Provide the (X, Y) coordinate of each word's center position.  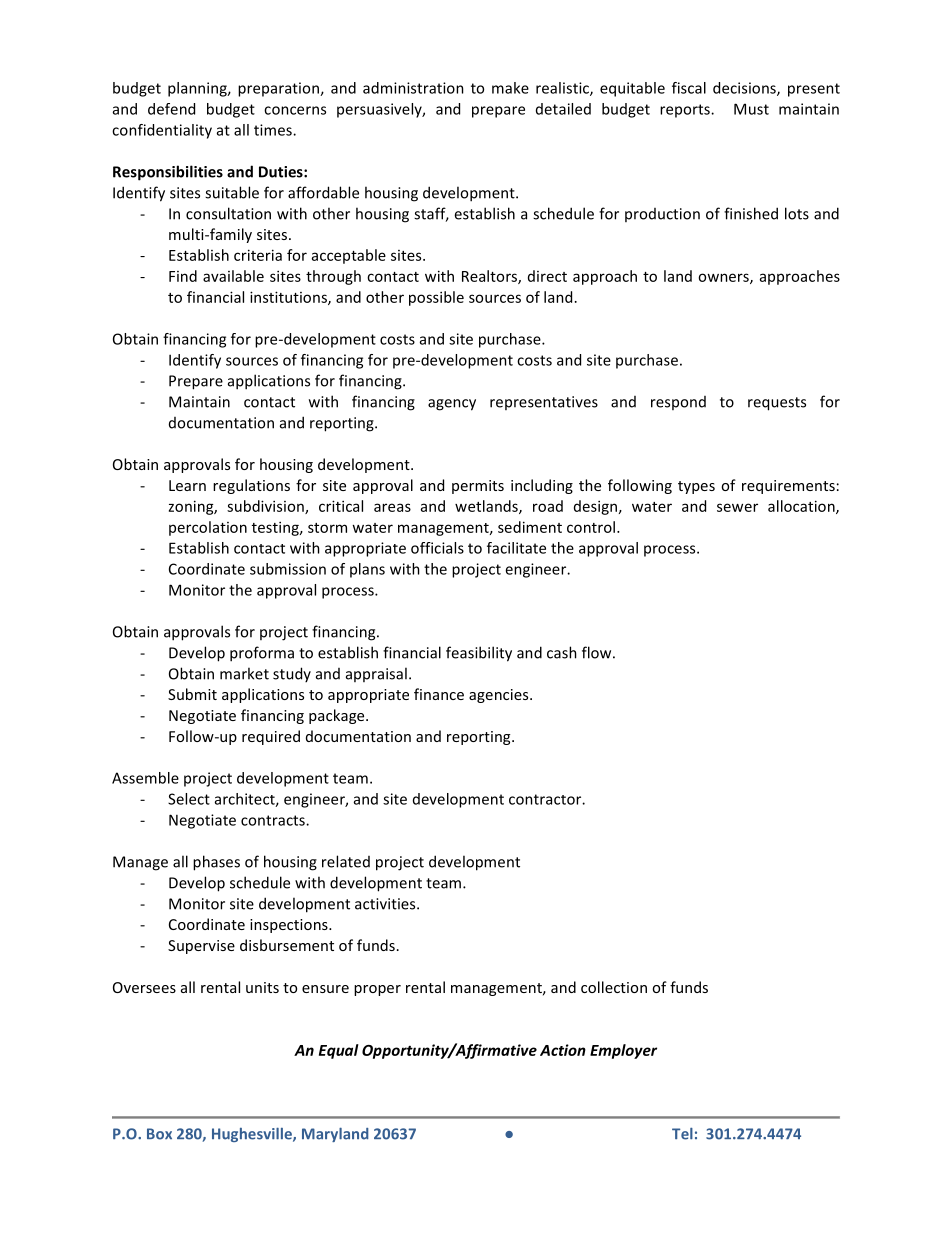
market (244, 673)
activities (386, 904)
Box (159, 1134)
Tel (682, 1134)
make (510, 88)
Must (751, 109)
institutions (289, 298)
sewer (737, 507)
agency (452, 405)
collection (614, 987)
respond (678, 403)
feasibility (479, 654)
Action (563, 1050)
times (274, 130)
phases (216, 863)
